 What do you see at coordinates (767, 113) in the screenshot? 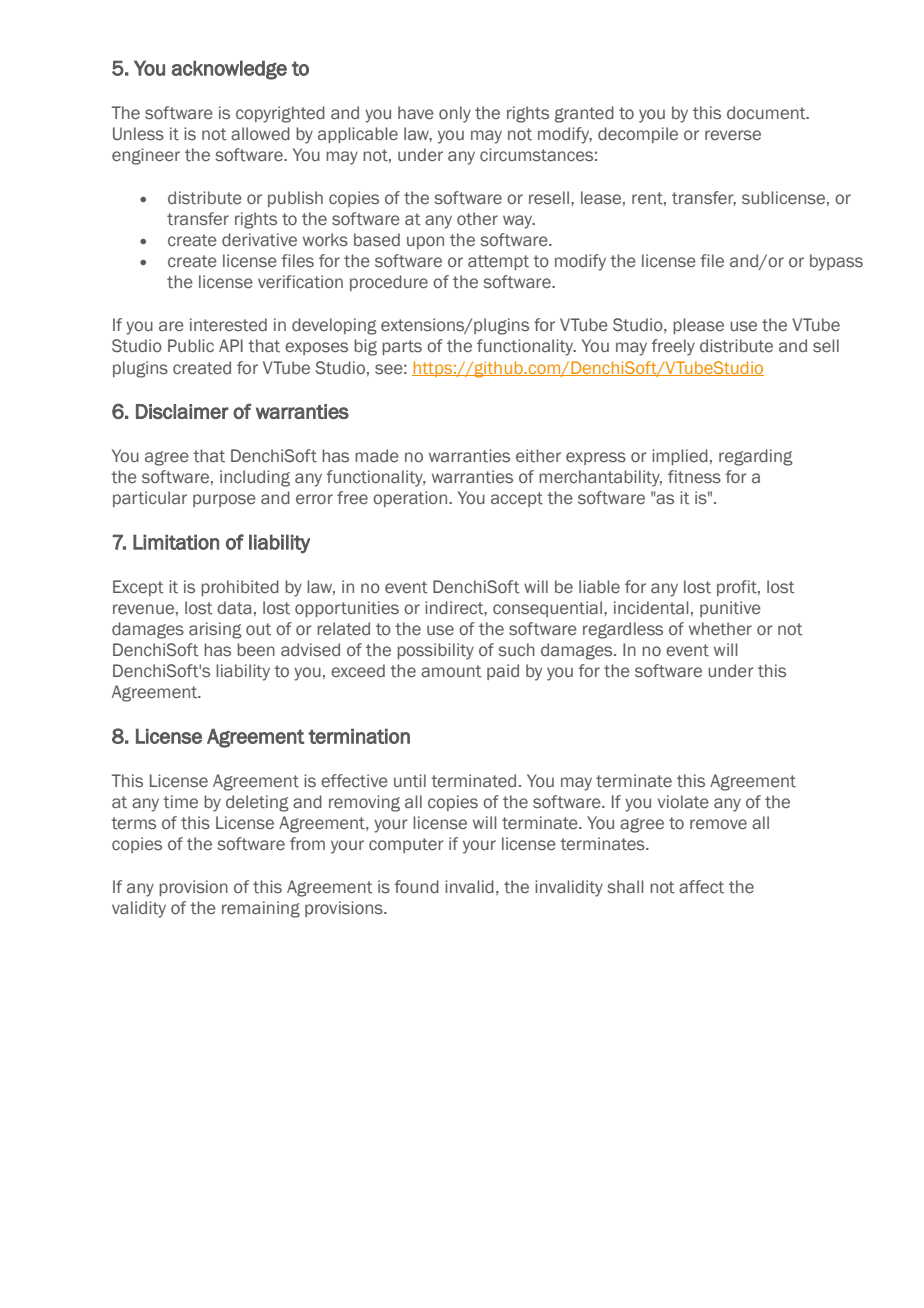
I see `document` at bounding box center [767, 113].
